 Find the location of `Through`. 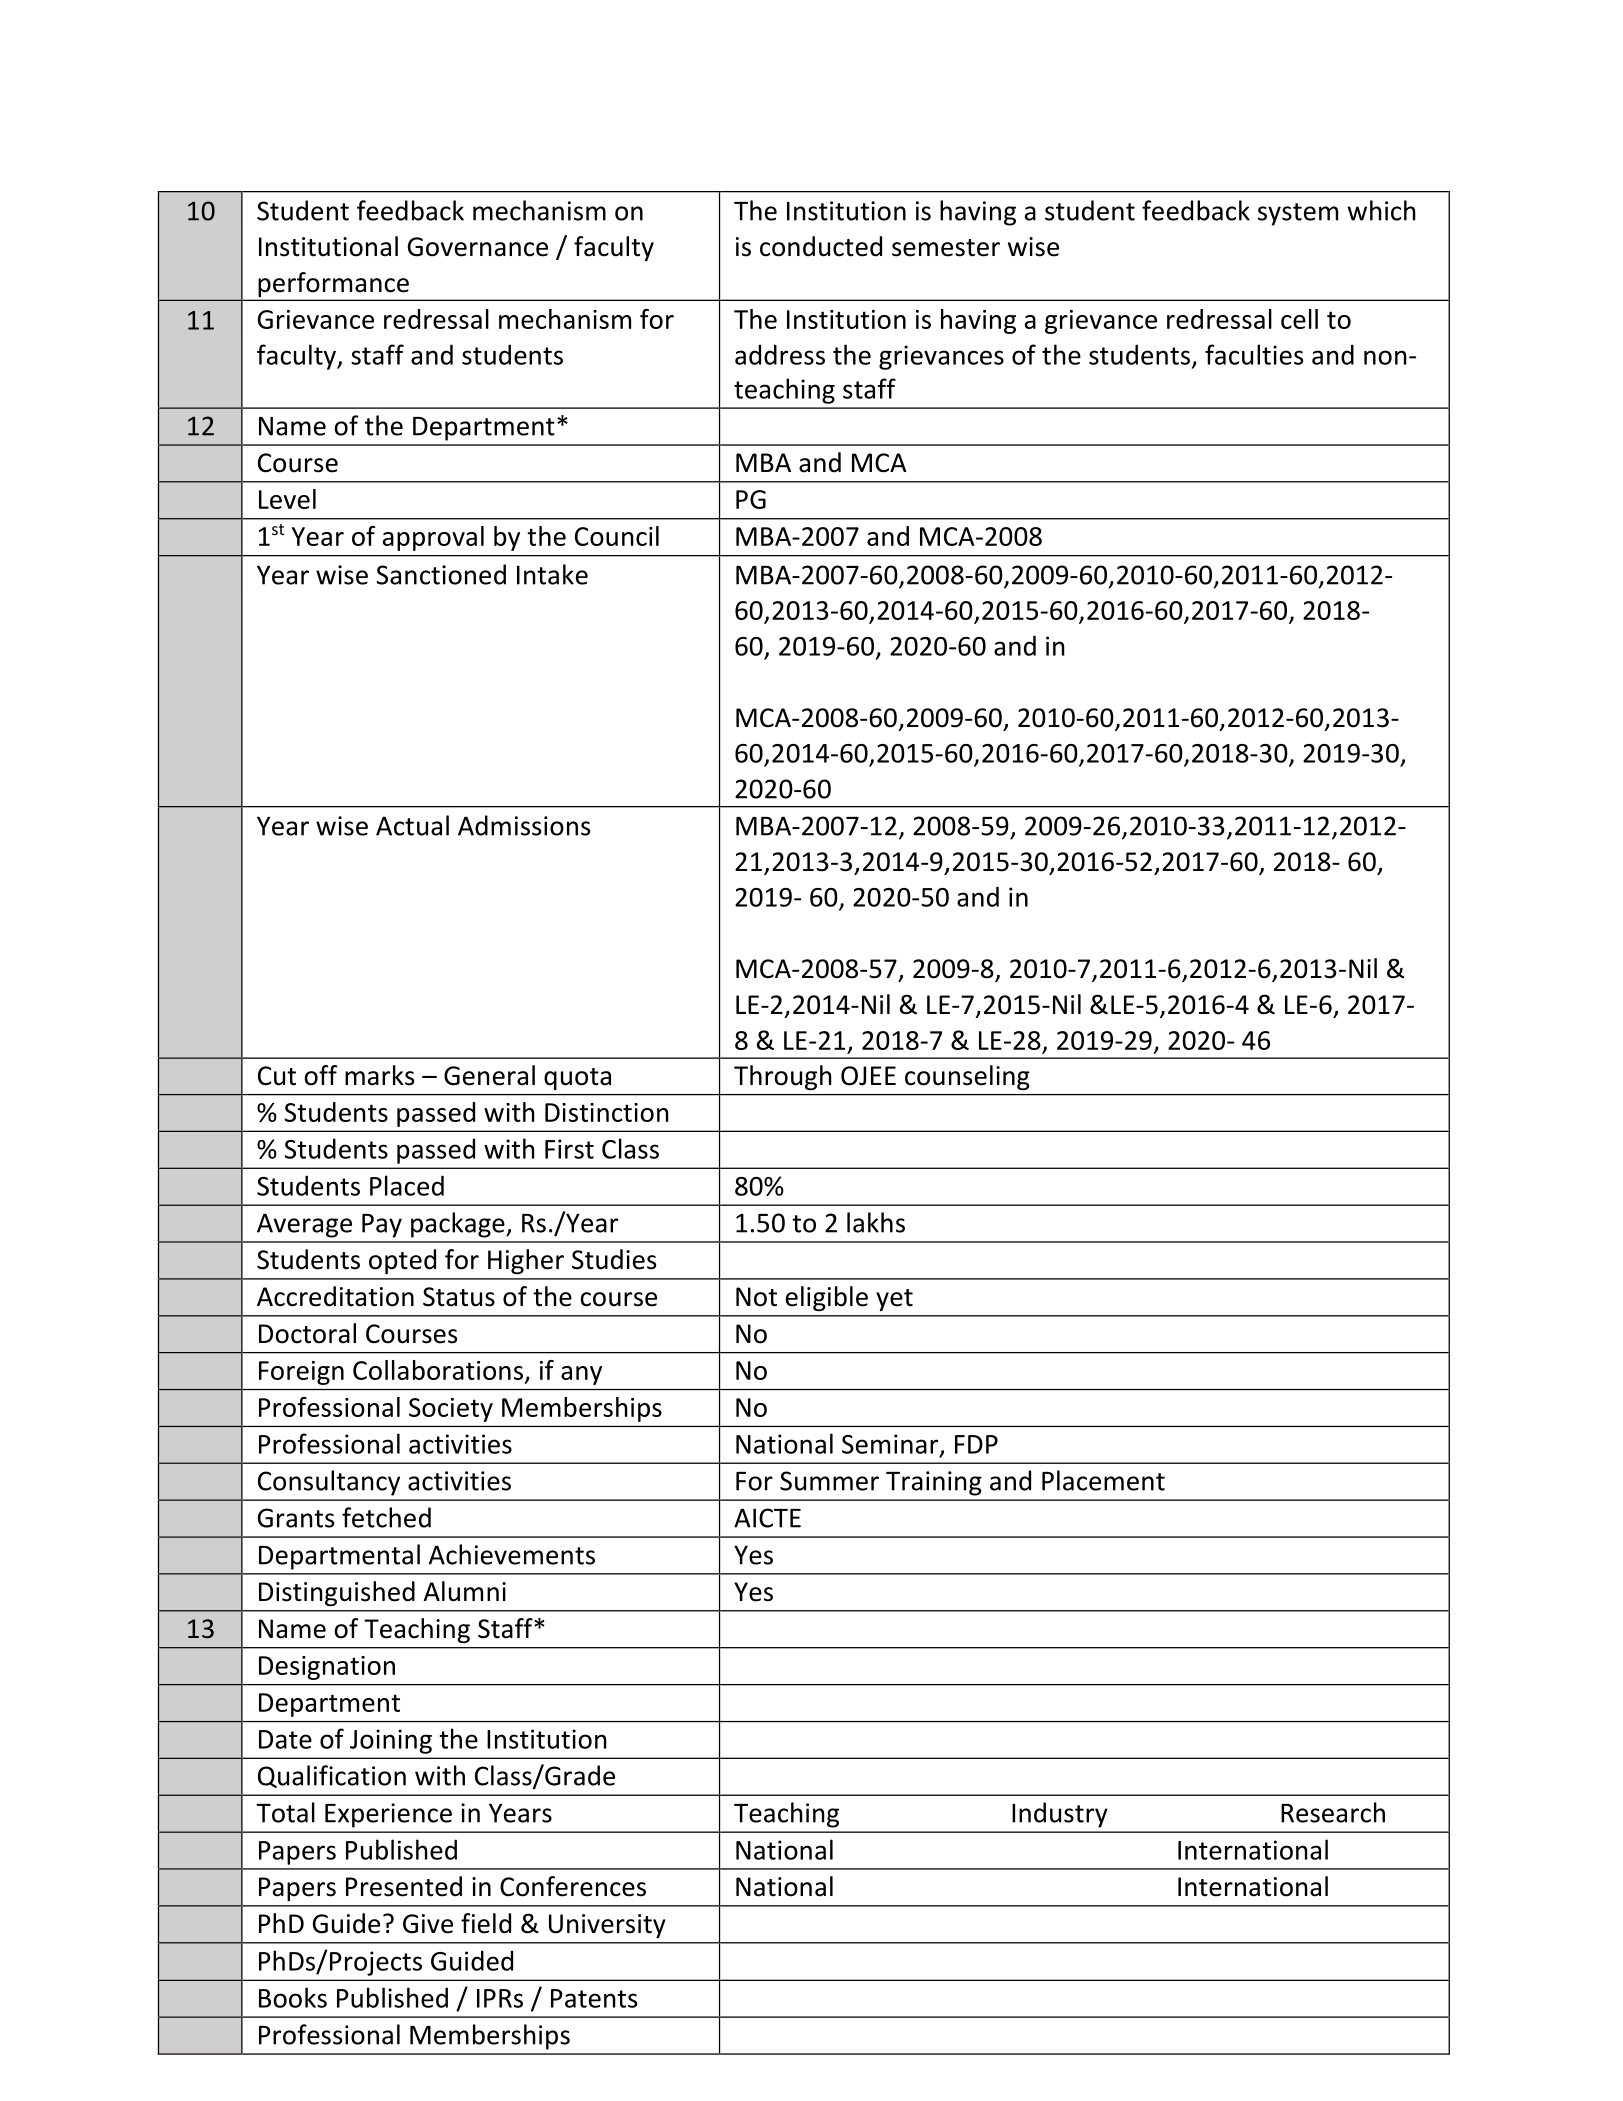

Through is located at coordinates (782, 1077).
